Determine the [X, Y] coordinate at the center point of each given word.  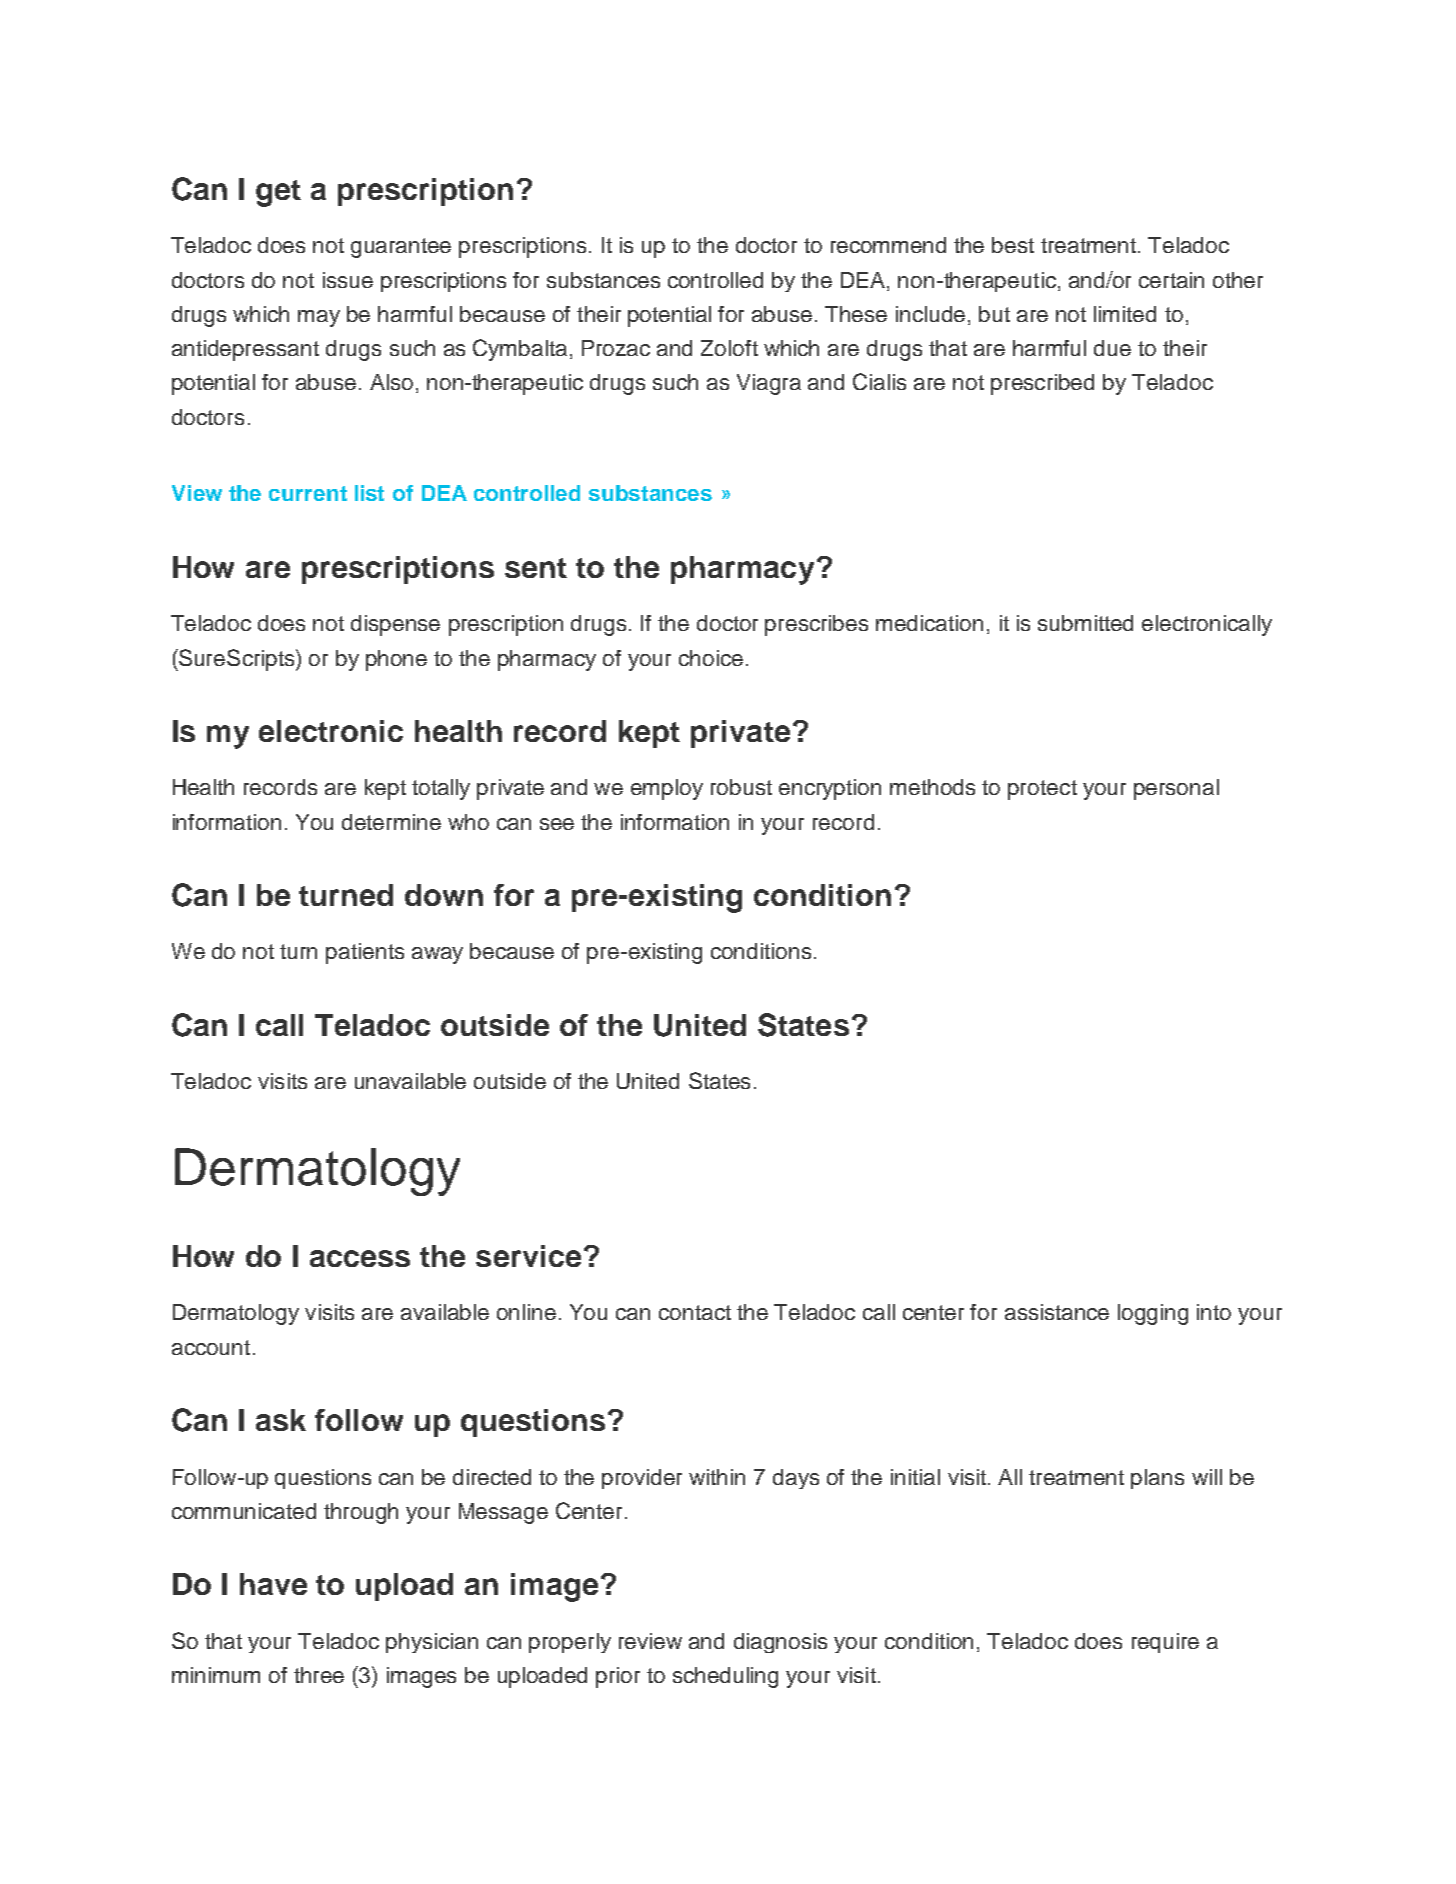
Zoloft [729, 348]
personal [1176, 789]
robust [741, 787]
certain [1171, 280]
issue [348, 280]
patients [365, 953]
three [319, 1675]
